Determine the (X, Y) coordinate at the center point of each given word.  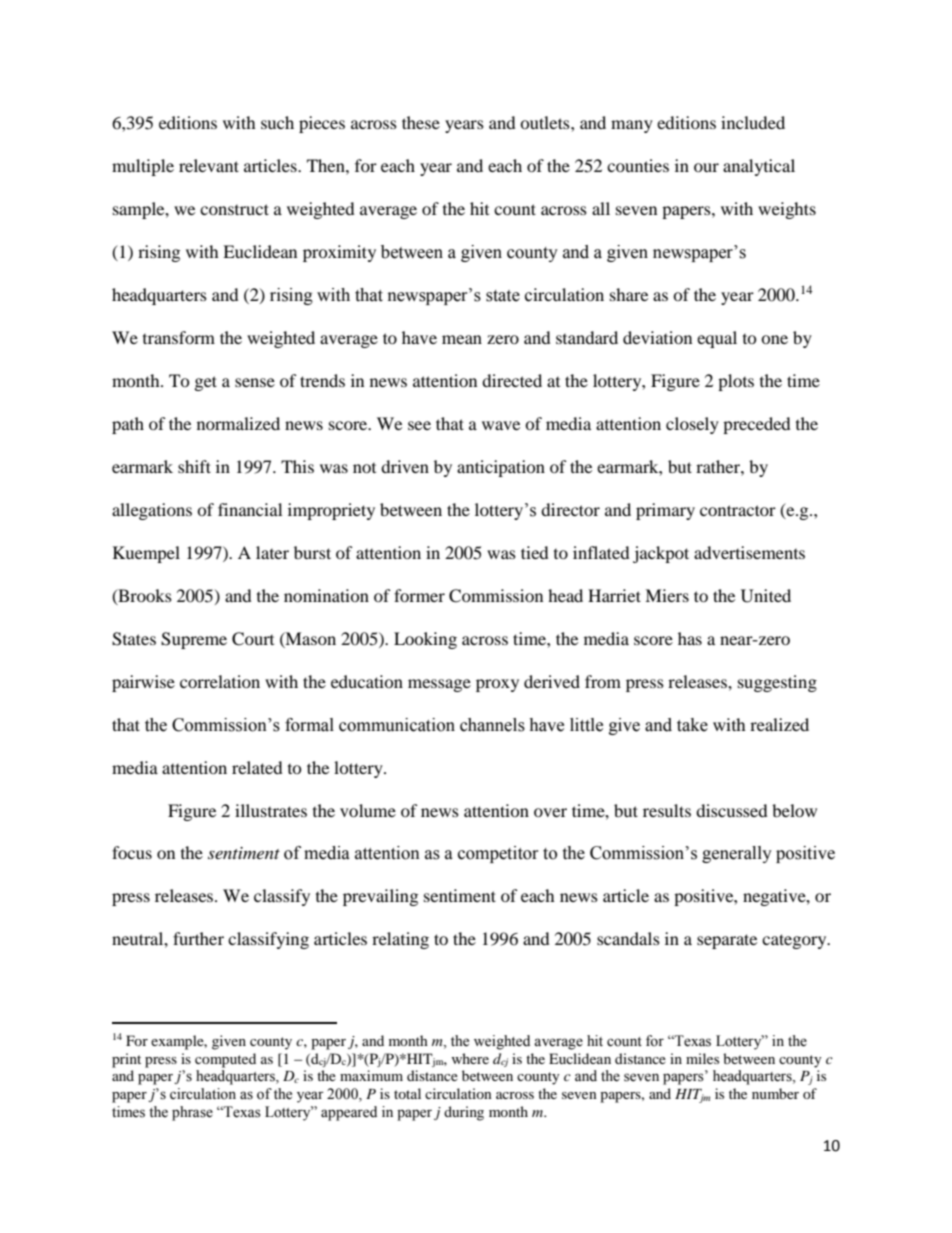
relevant (209, 165)
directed (512, 380)
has (690, 638)
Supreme (194, 640)
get (206, 383)
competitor (498, 854)
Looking (425, 640)
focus (132, 852)
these (421, 122)
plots (736, 382)
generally (737, 854)
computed (225, 1060)
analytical (759, 167)
